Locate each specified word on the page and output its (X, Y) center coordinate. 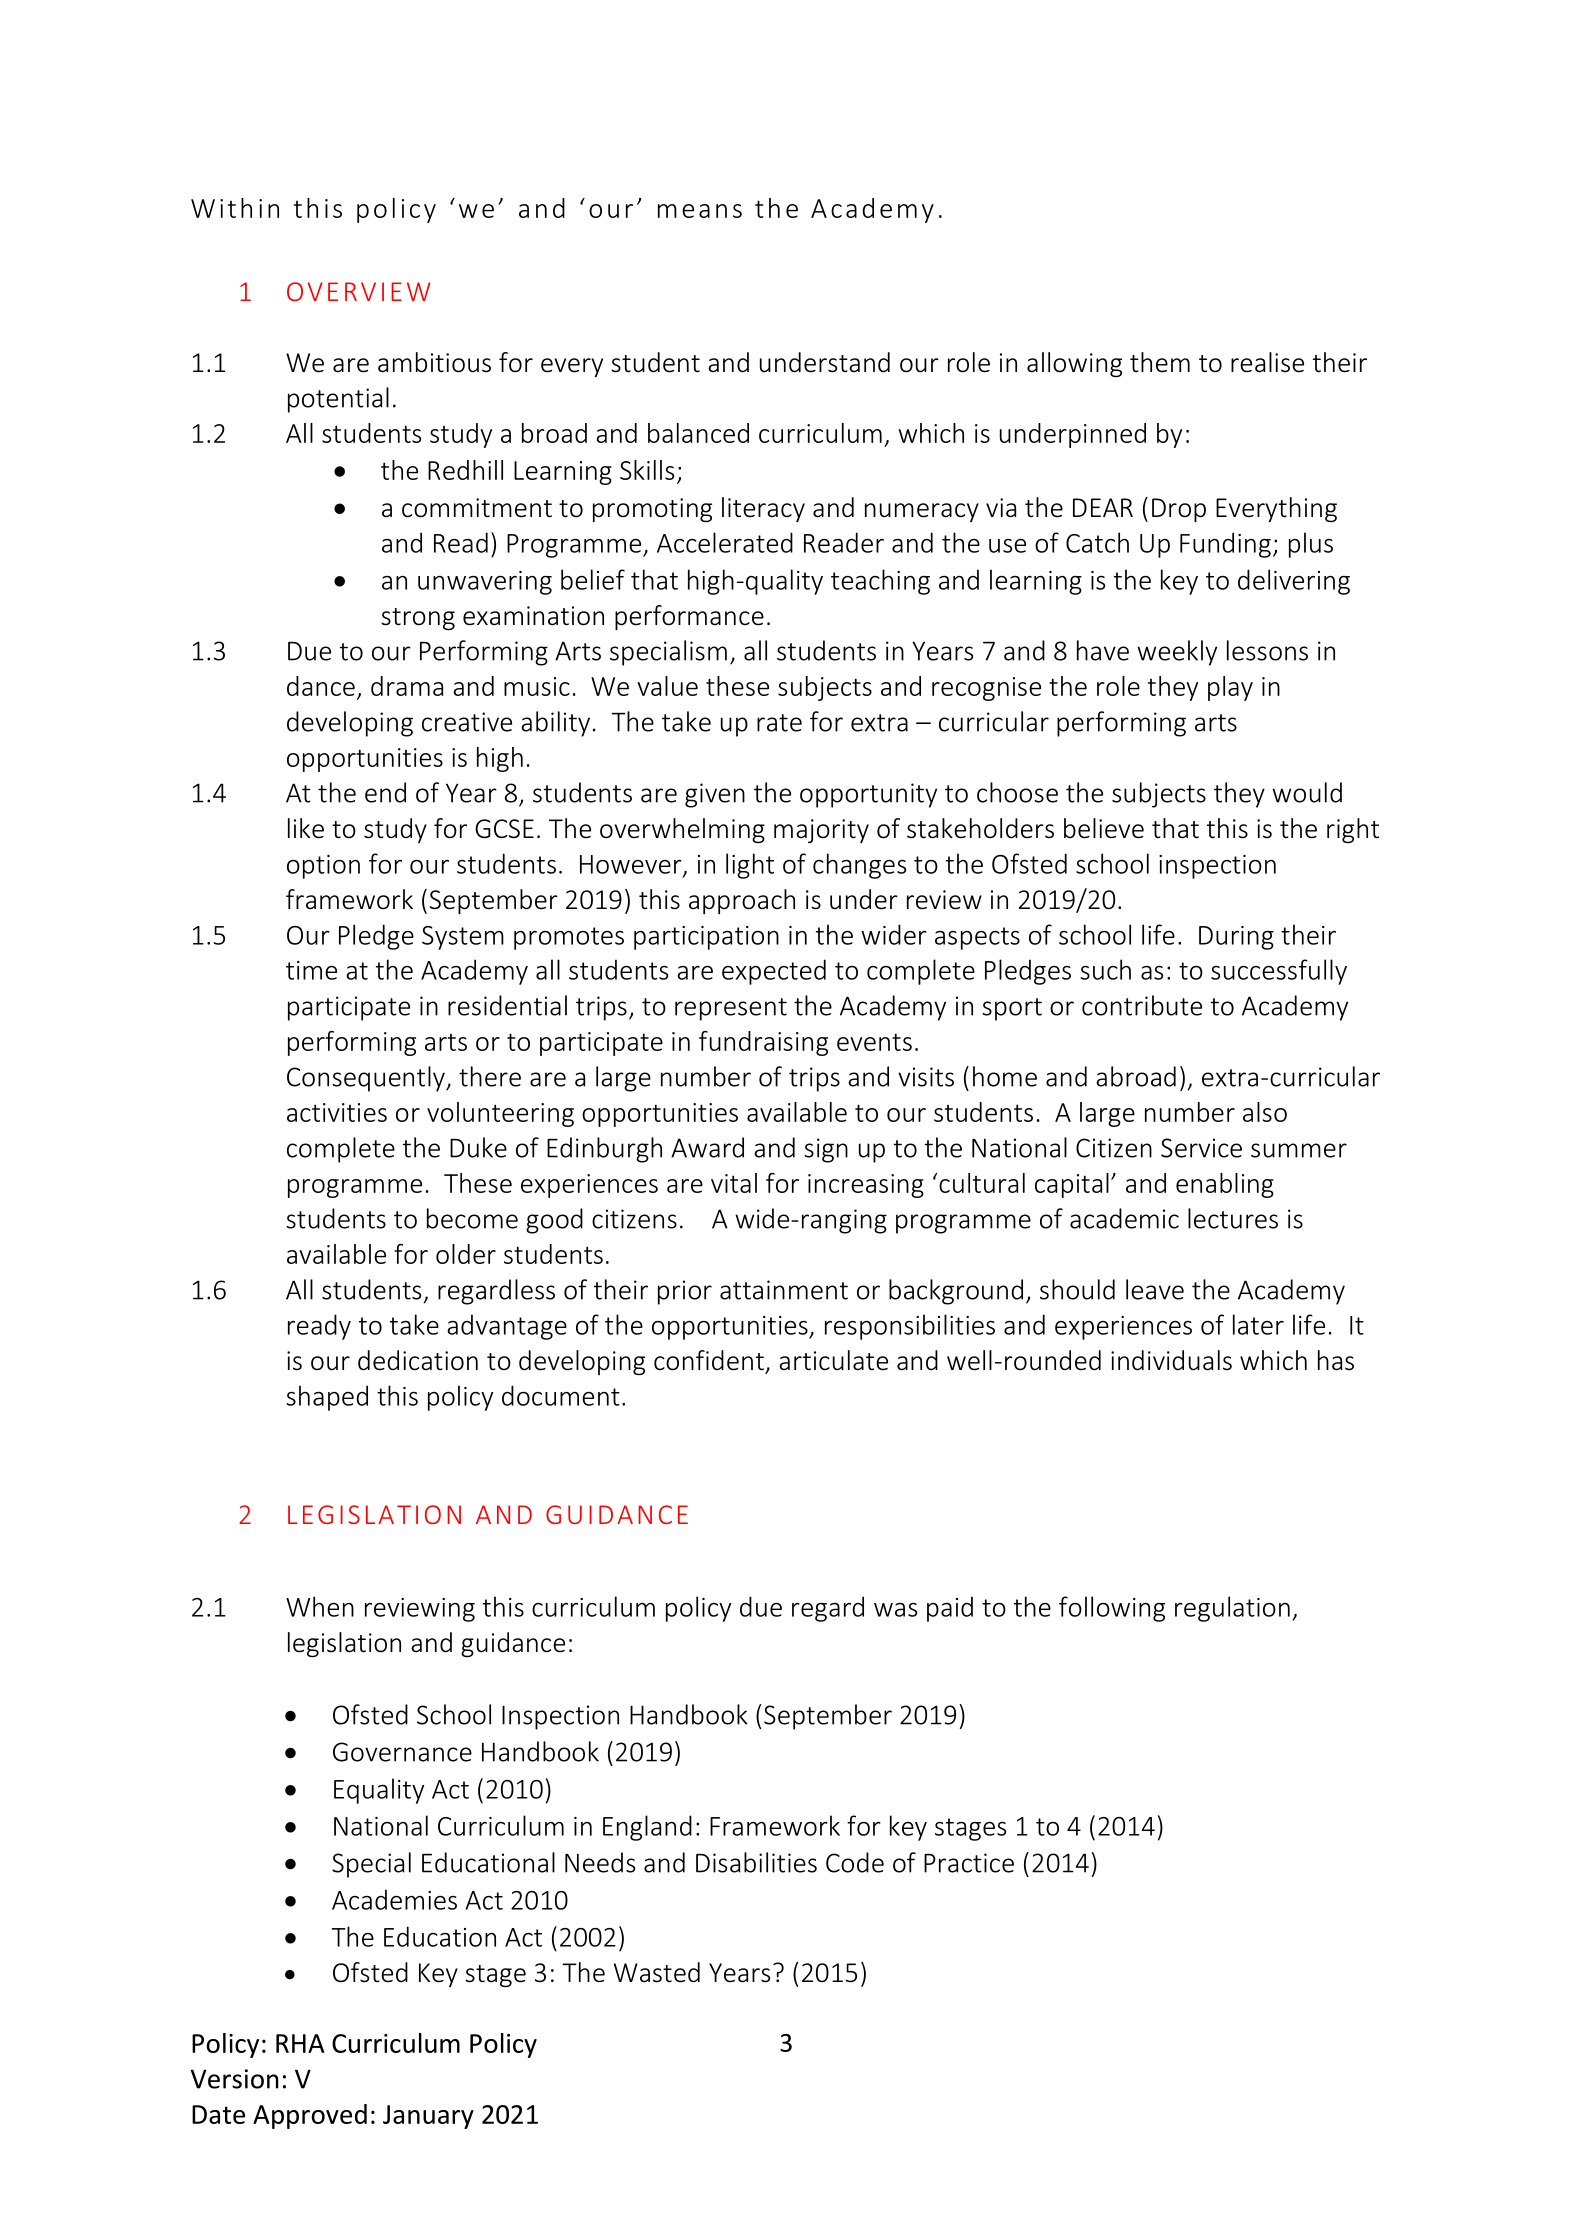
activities (337, 1112)
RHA (300, 2043)
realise (1267, 362)
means (700, 211)
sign (826, 1150)
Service (1201, 1148)
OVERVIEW (358, 291)
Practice (969, 1863)
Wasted (657, 1972)
